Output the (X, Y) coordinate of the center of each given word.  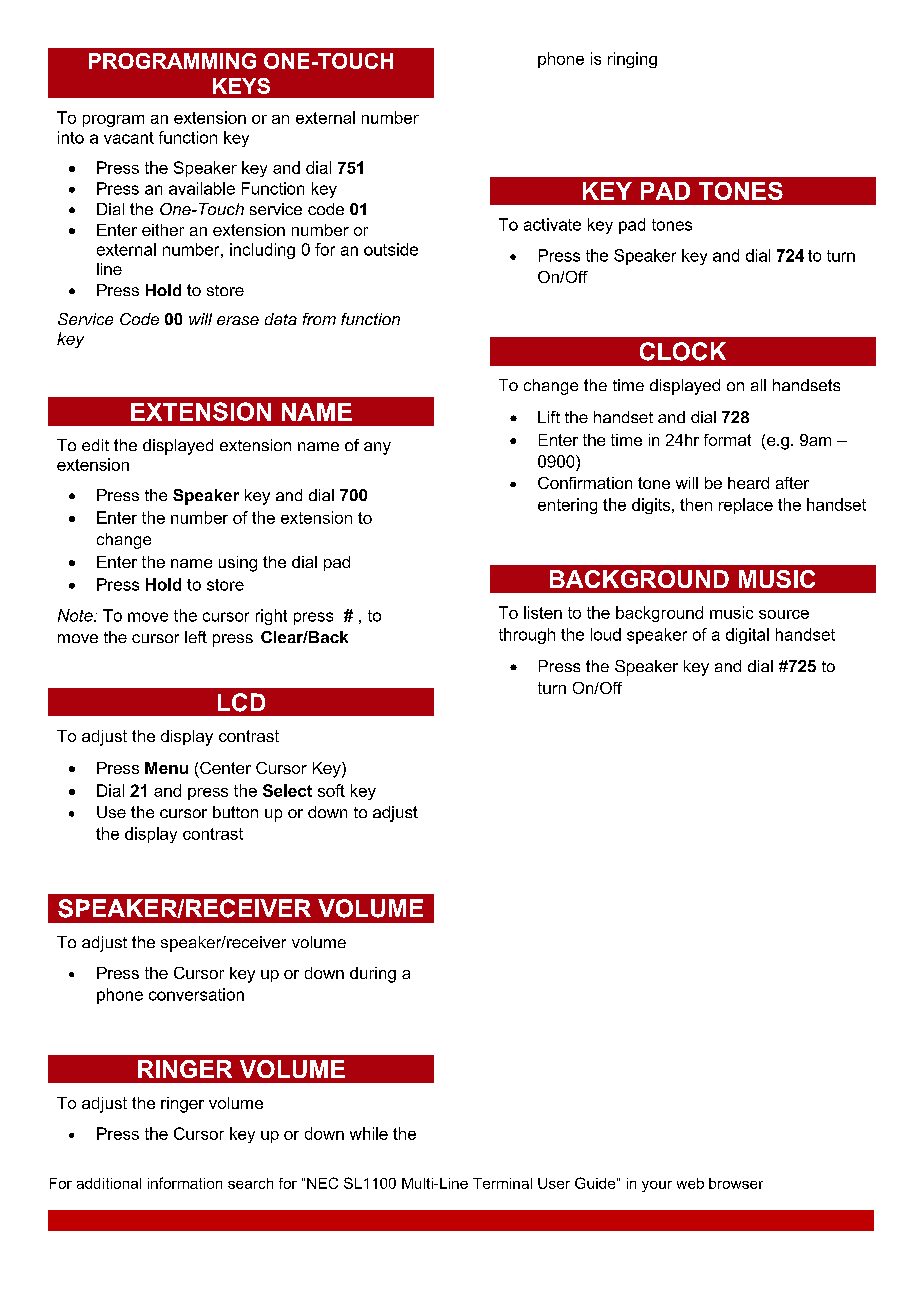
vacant (129, 138)
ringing (632, 60)
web (690, 1183)
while (369, 1133)
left (196, 637)
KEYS (241, 86)
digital (747, 636)
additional (109, 1183)
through (527, 636)
